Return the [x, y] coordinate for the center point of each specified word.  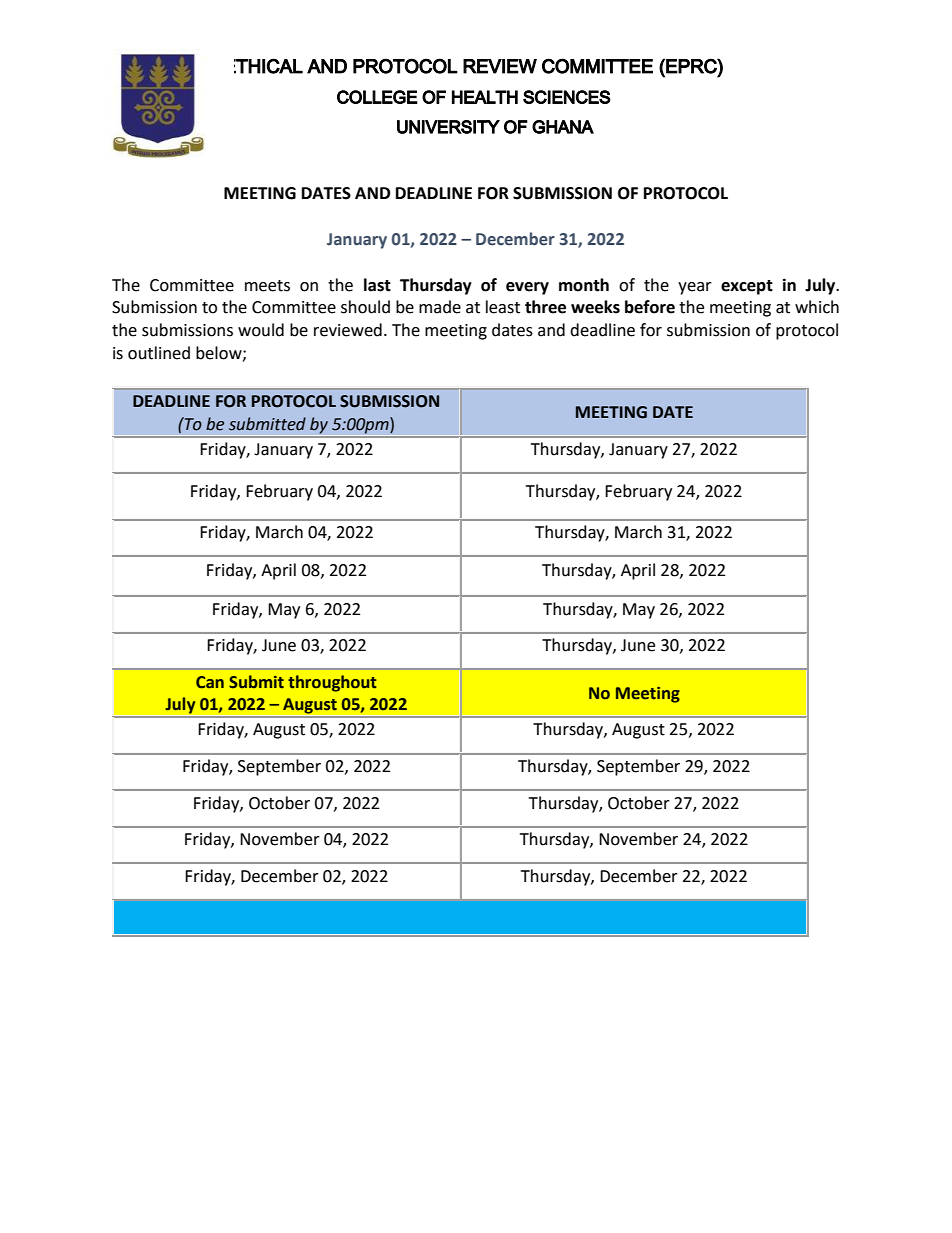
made [440, 307]
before [650, 307]
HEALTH [485, 97]
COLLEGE [377, 97]
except [747, 287]
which [817, 307]
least [503, 307]
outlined [159, 353]
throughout [332, 683]
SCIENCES [567, 97]
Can [210, 682]
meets [267, 286]
